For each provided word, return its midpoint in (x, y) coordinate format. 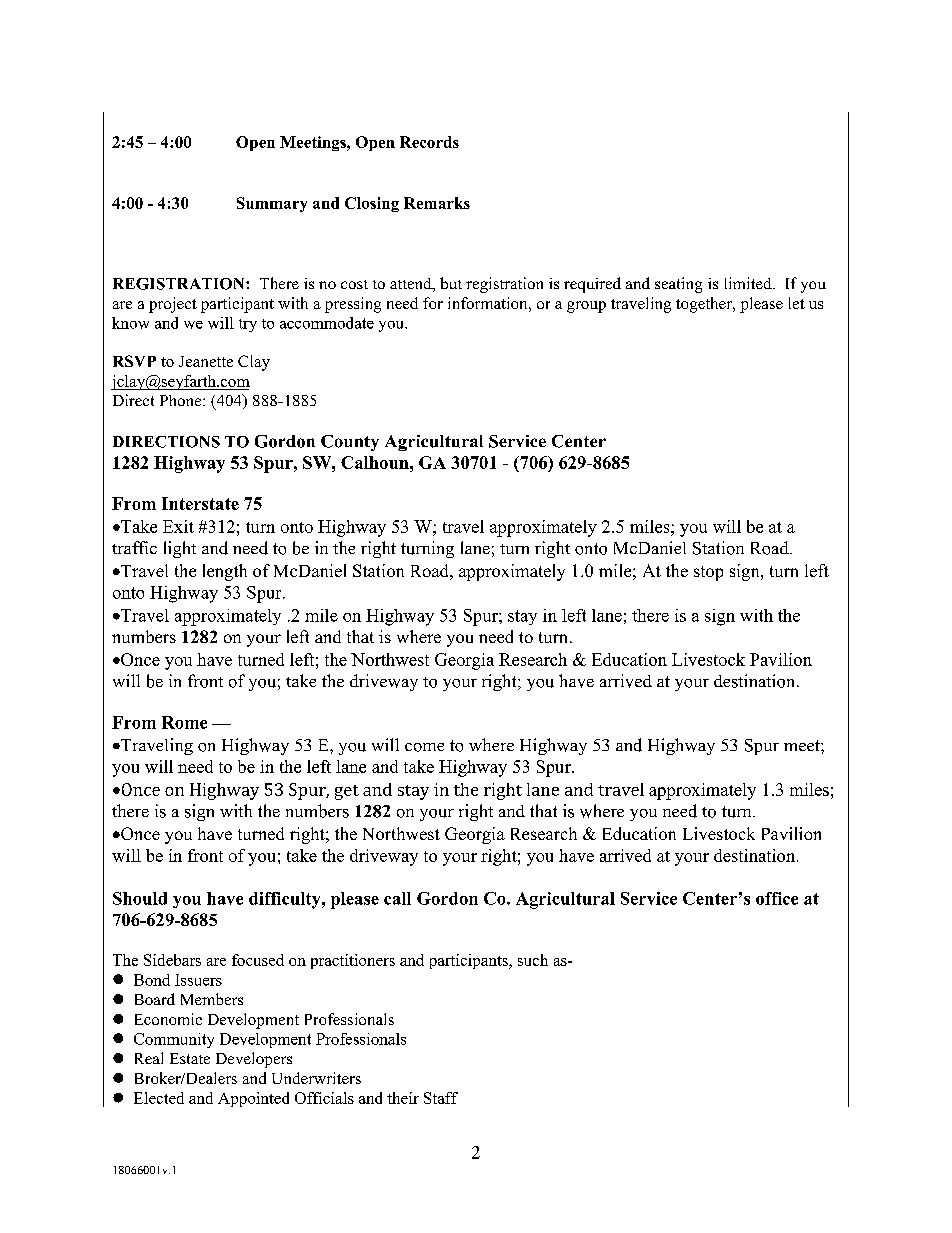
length (225, 572)
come (424, 747)
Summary (272, 204)
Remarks (437, 203)
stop (708, 573)
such (533, 960)
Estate (190, 1058)
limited (749, 283)
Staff (441, 1098)
